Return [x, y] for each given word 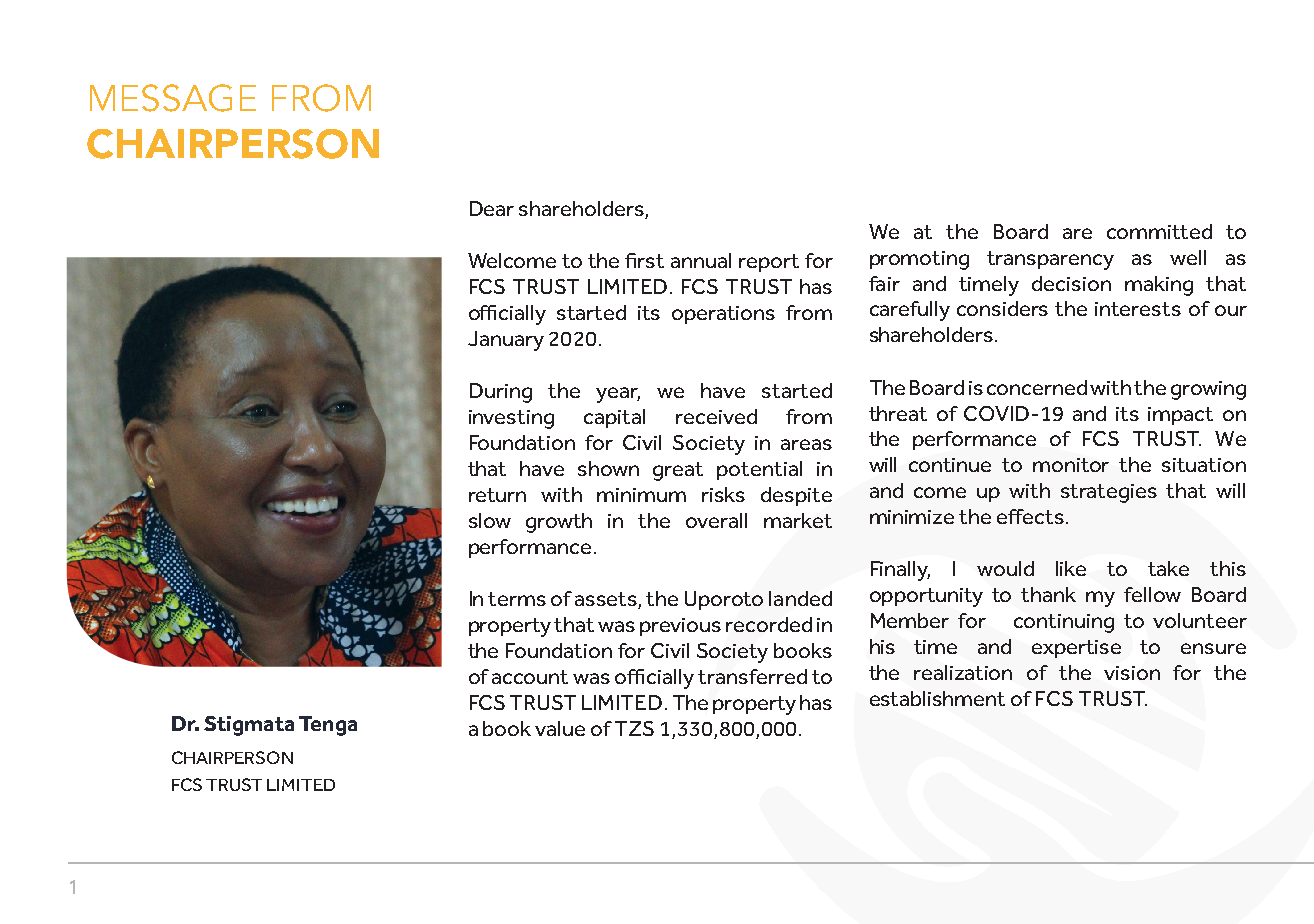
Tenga [328, 726]
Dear [492, 208]
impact [1180, 416]
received [716, 416]
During [501, 393]
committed [1159, 231]
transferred [752, 676]
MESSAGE [173, 98]
